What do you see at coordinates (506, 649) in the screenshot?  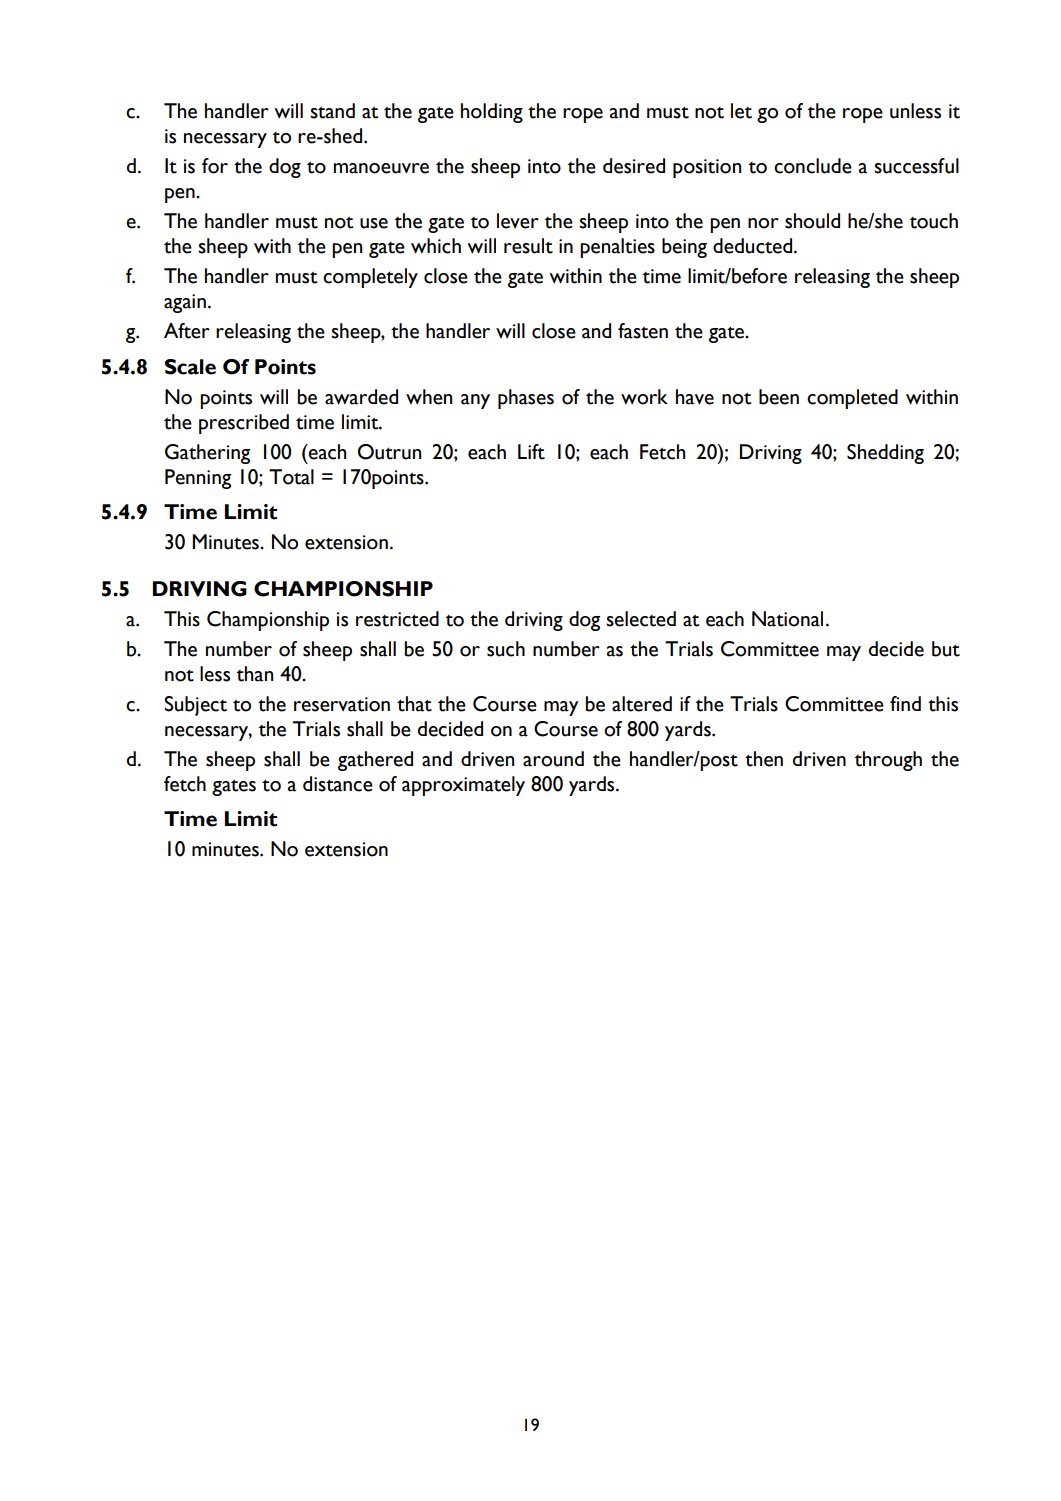 I see `such` at bounding box center [506, 649].
